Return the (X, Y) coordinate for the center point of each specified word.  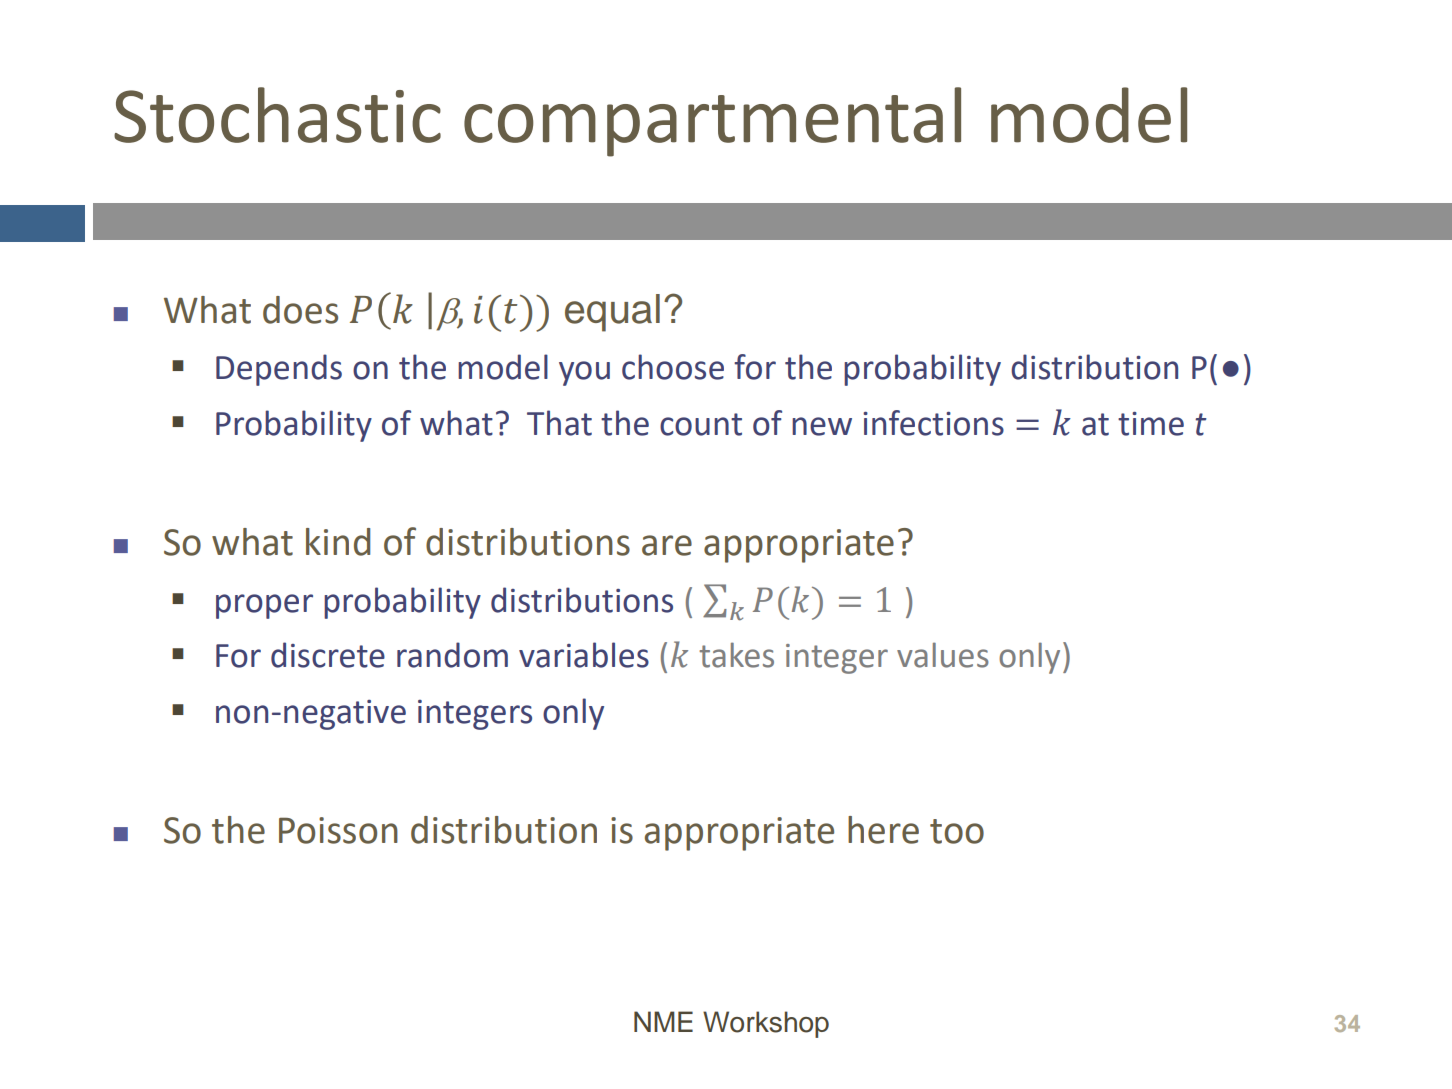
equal (612, 313)
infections (933, 423)
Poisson (338, 830)
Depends (279, 370)
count (701, 424)
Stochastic (277, 115)
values (943, 655)
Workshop (766, 1024)
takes (736, 655)
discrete (328, 655)
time (1151, 424)
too (957, 831)
